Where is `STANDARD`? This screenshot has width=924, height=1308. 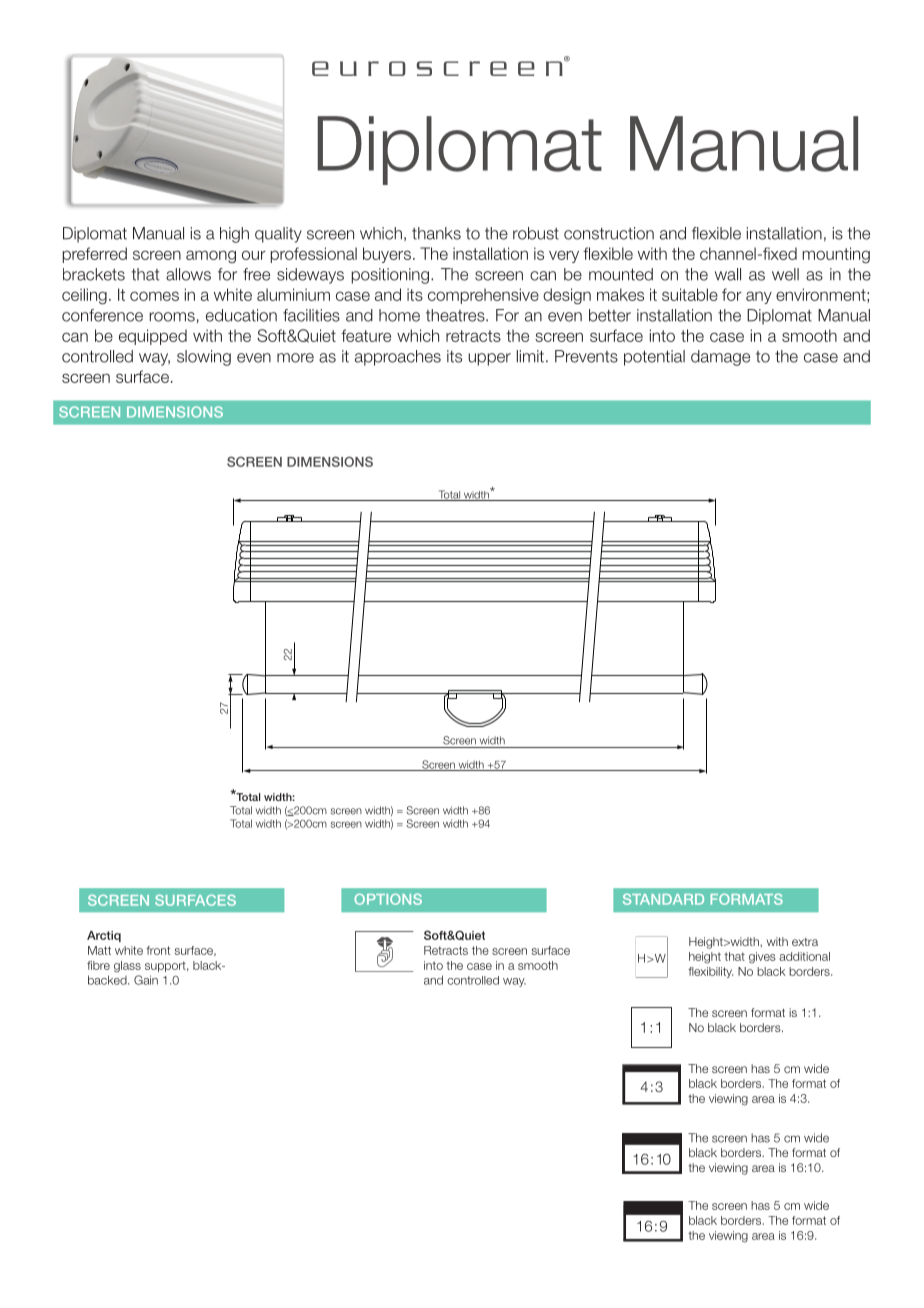 STANDARD is located at coordinates (663, 899).
